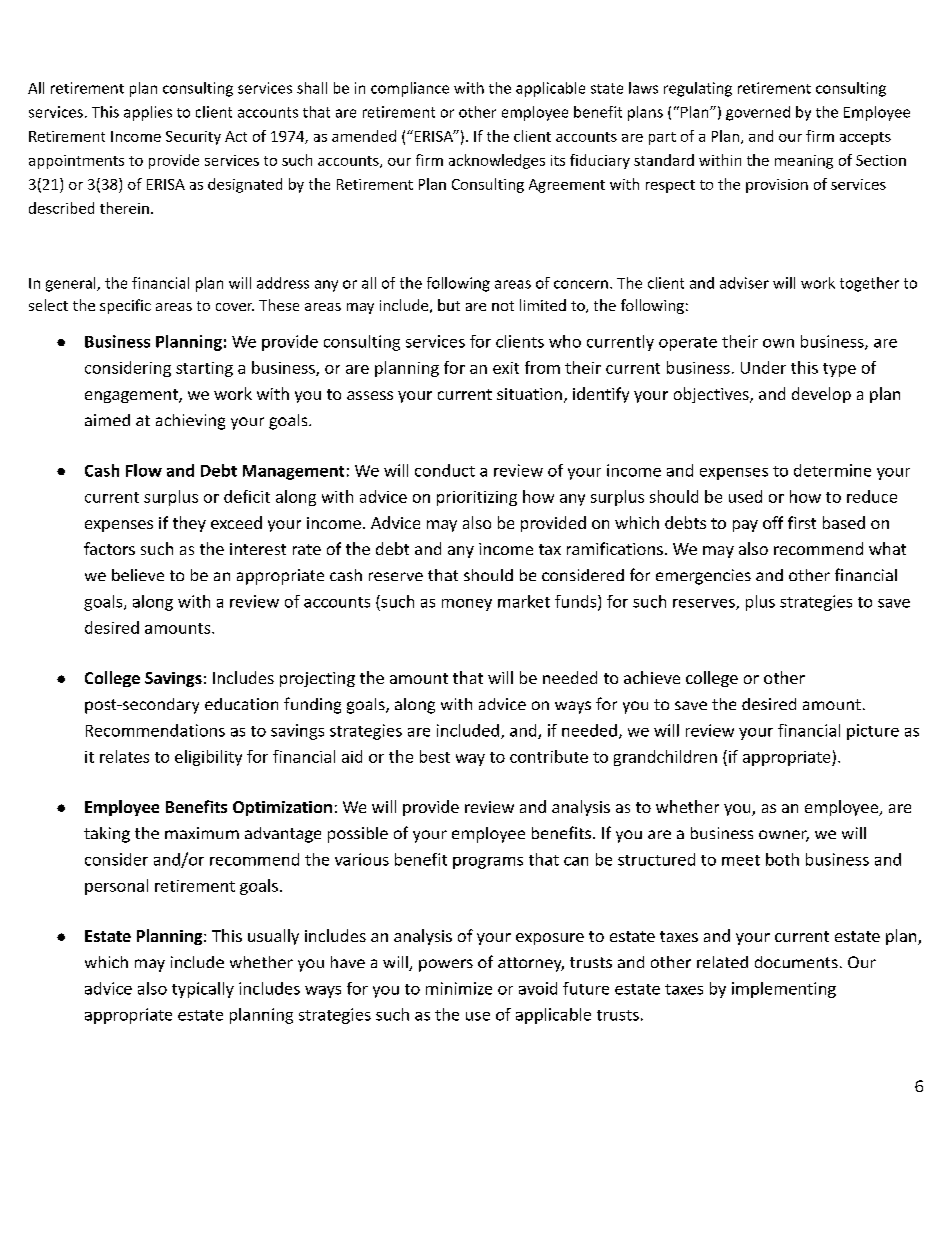 The height and width of the image is (1233, 952). What do you see at coordinates (873, 732) in the image?
I see `picture` at bounding box center [873, 732].
